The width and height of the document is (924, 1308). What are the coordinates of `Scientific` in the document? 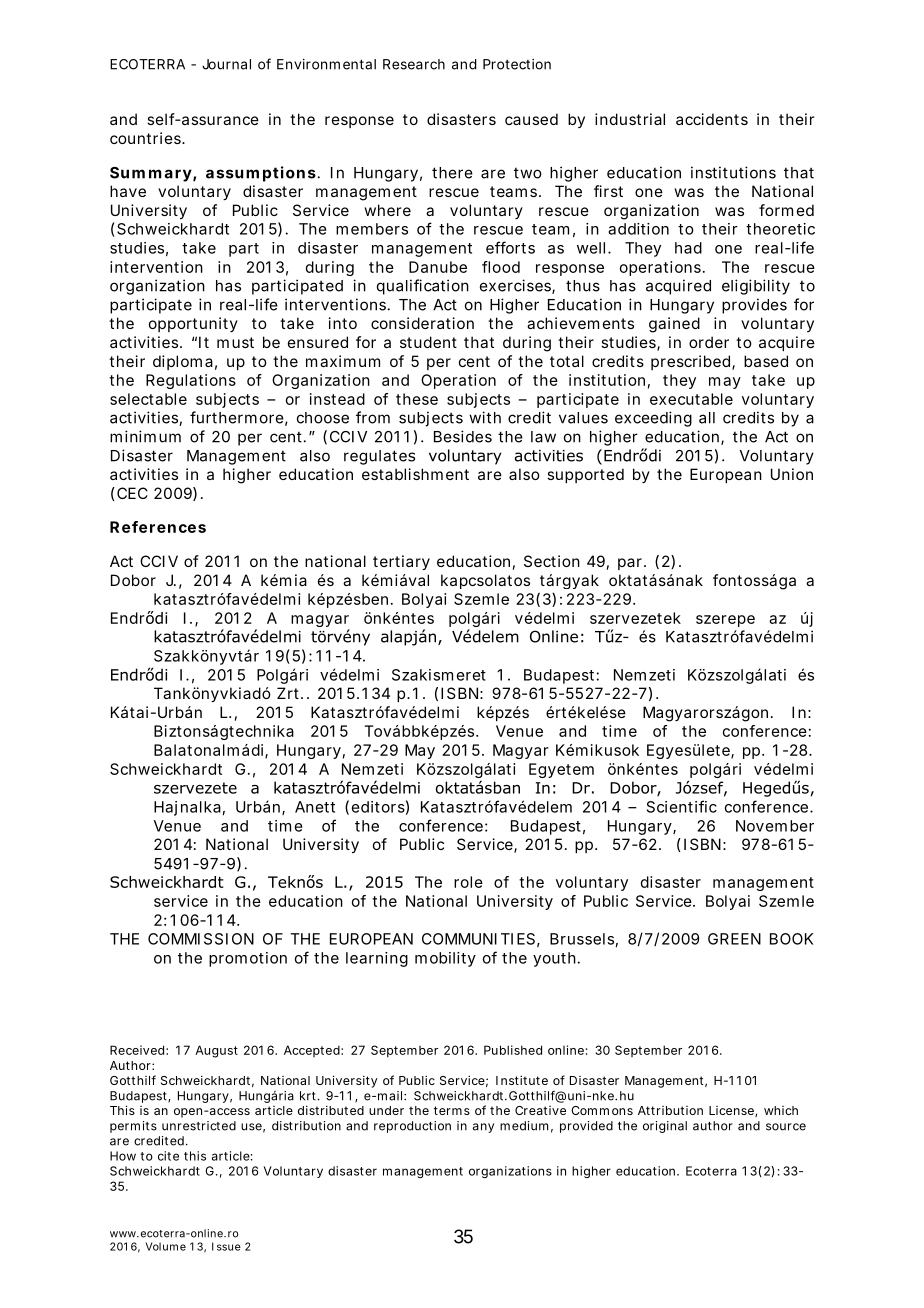 It's located at (682, 806).
